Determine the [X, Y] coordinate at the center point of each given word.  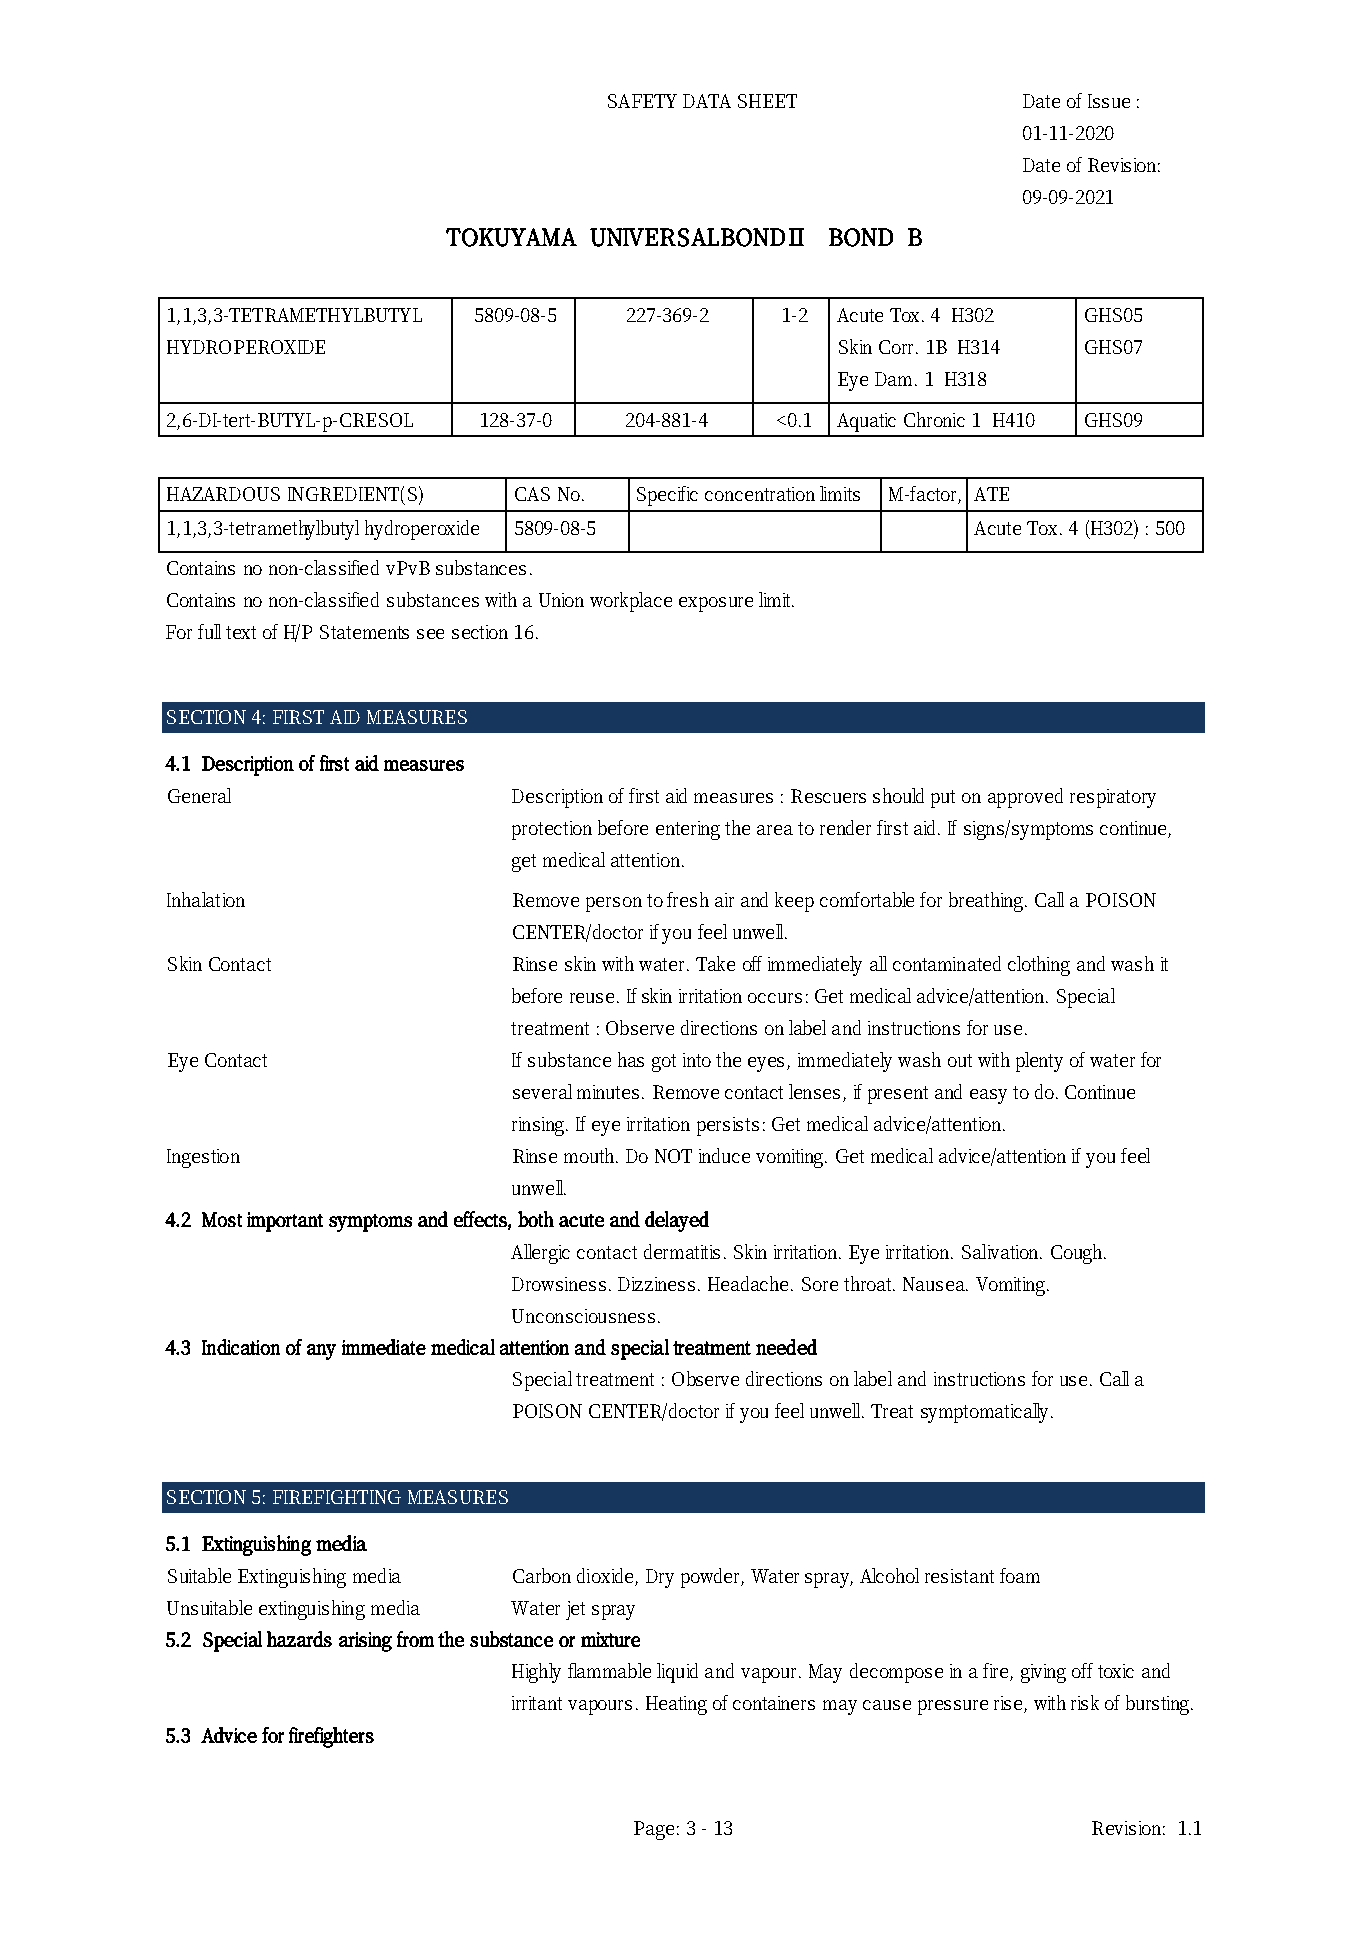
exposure [716, 604]
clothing [1039, 966]
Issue [1109, 101]
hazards [299, 1639]
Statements [364, 632]
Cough [1078, 1254]
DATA [707, 101]
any [321, 1352]
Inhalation [206, 899]
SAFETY [642, 101]
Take [715, 963]
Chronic [934, 419]
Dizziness [656, 1284]
